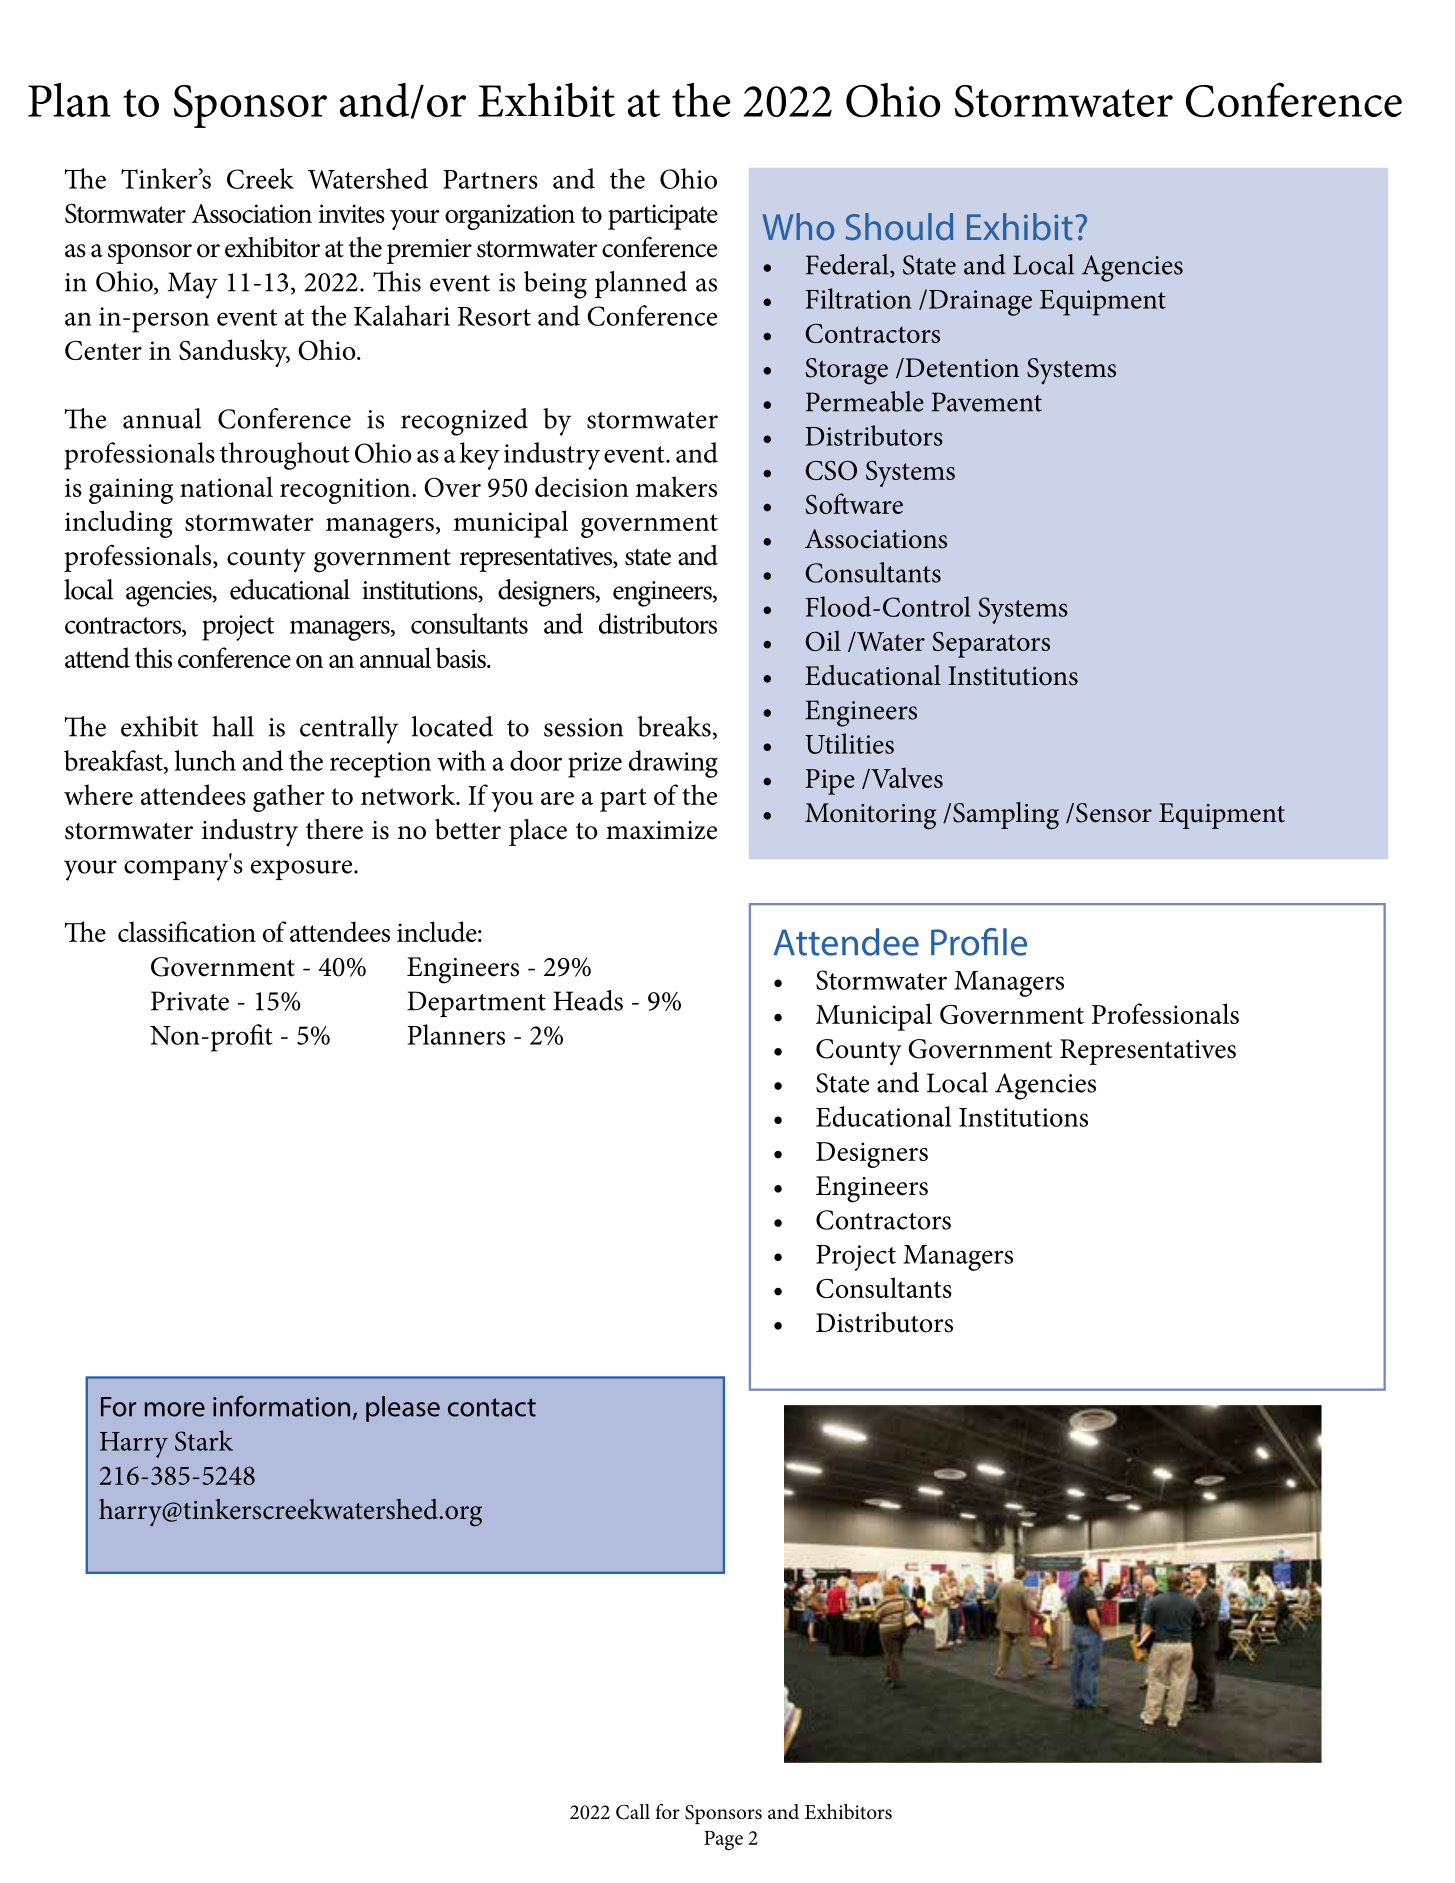  I want to click on Call, so click(633, 1812).
